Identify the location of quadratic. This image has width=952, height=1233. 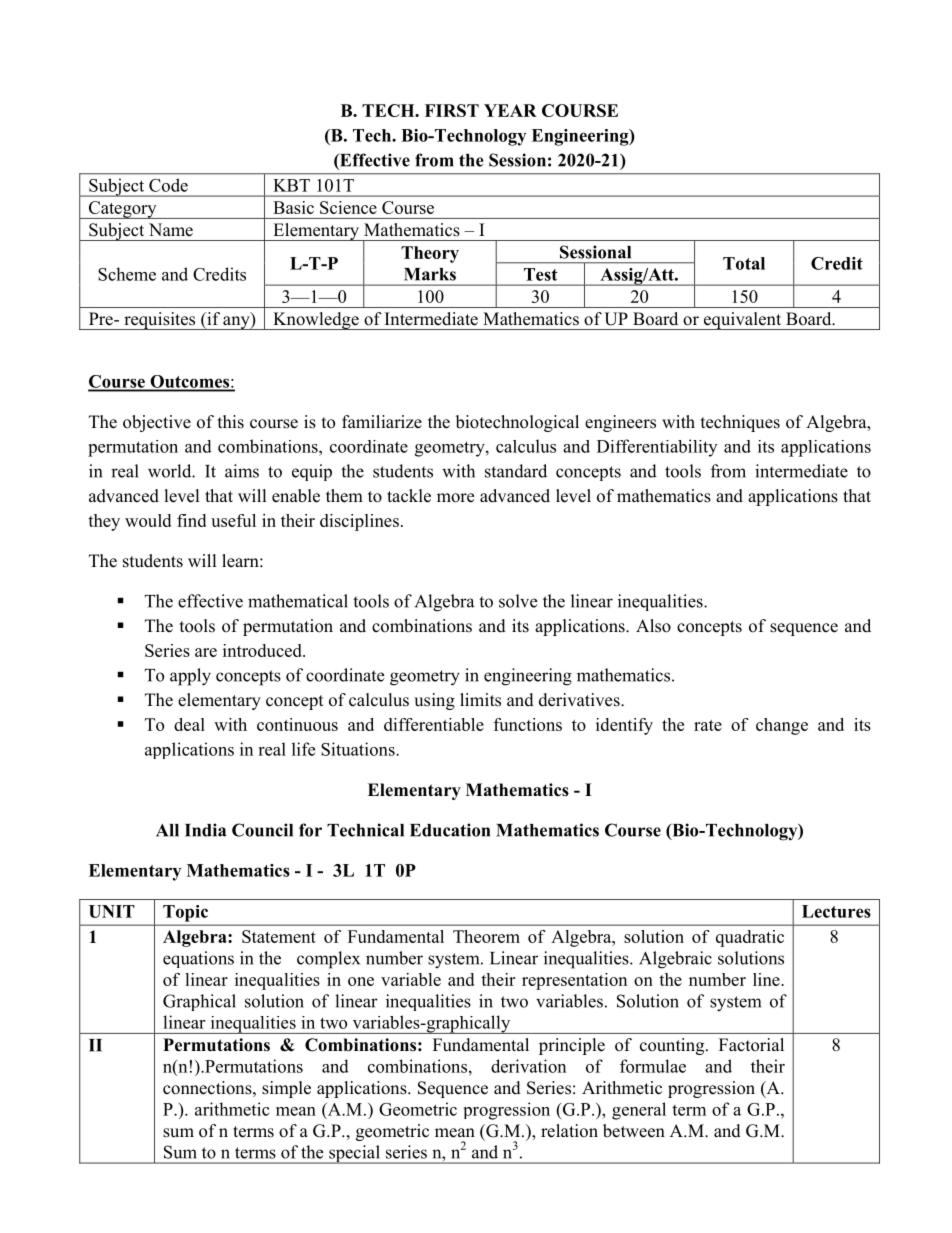
(750, 938).
